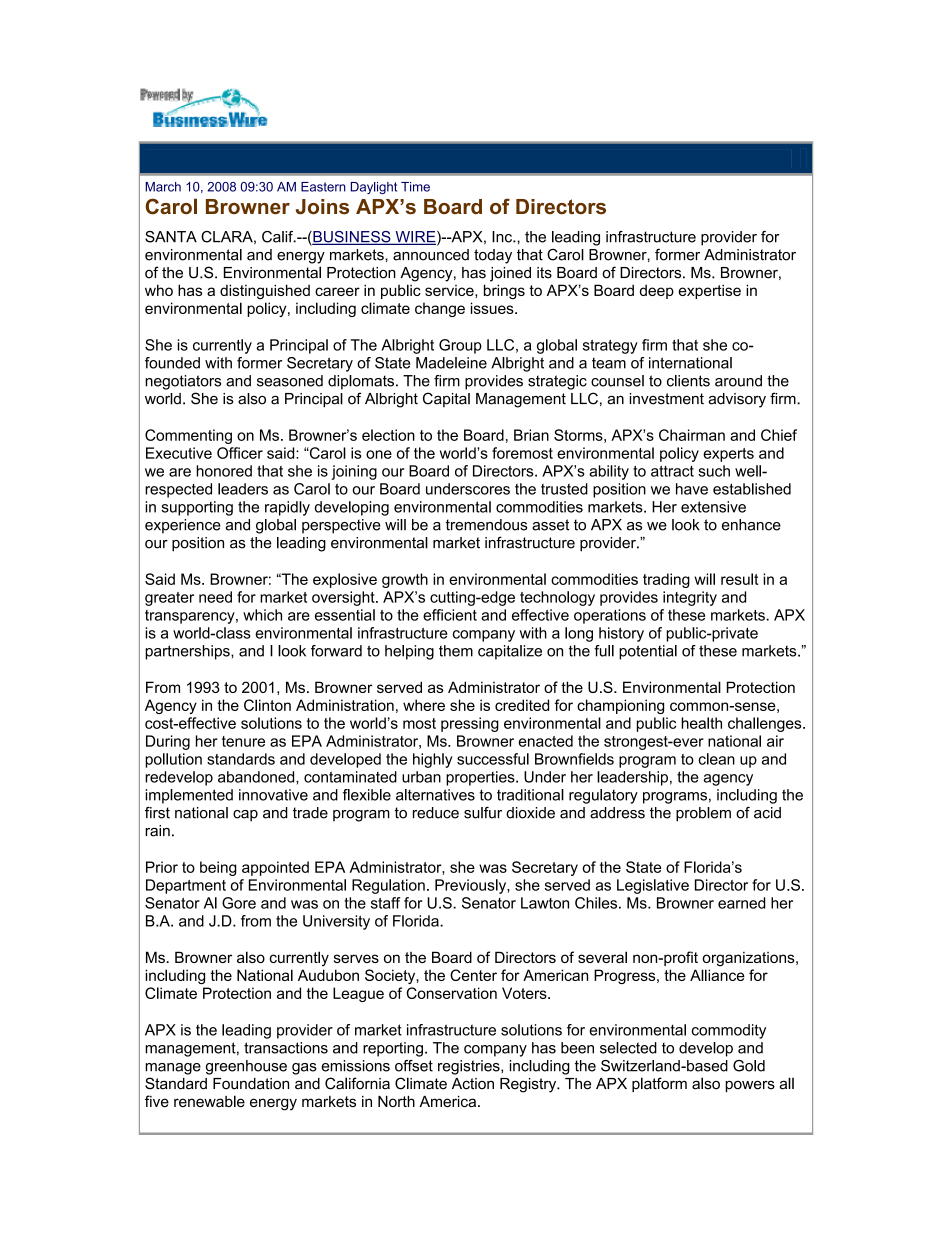 This screenshot has width=952, height=1233. I want to click on potential, so click(648, 652).
